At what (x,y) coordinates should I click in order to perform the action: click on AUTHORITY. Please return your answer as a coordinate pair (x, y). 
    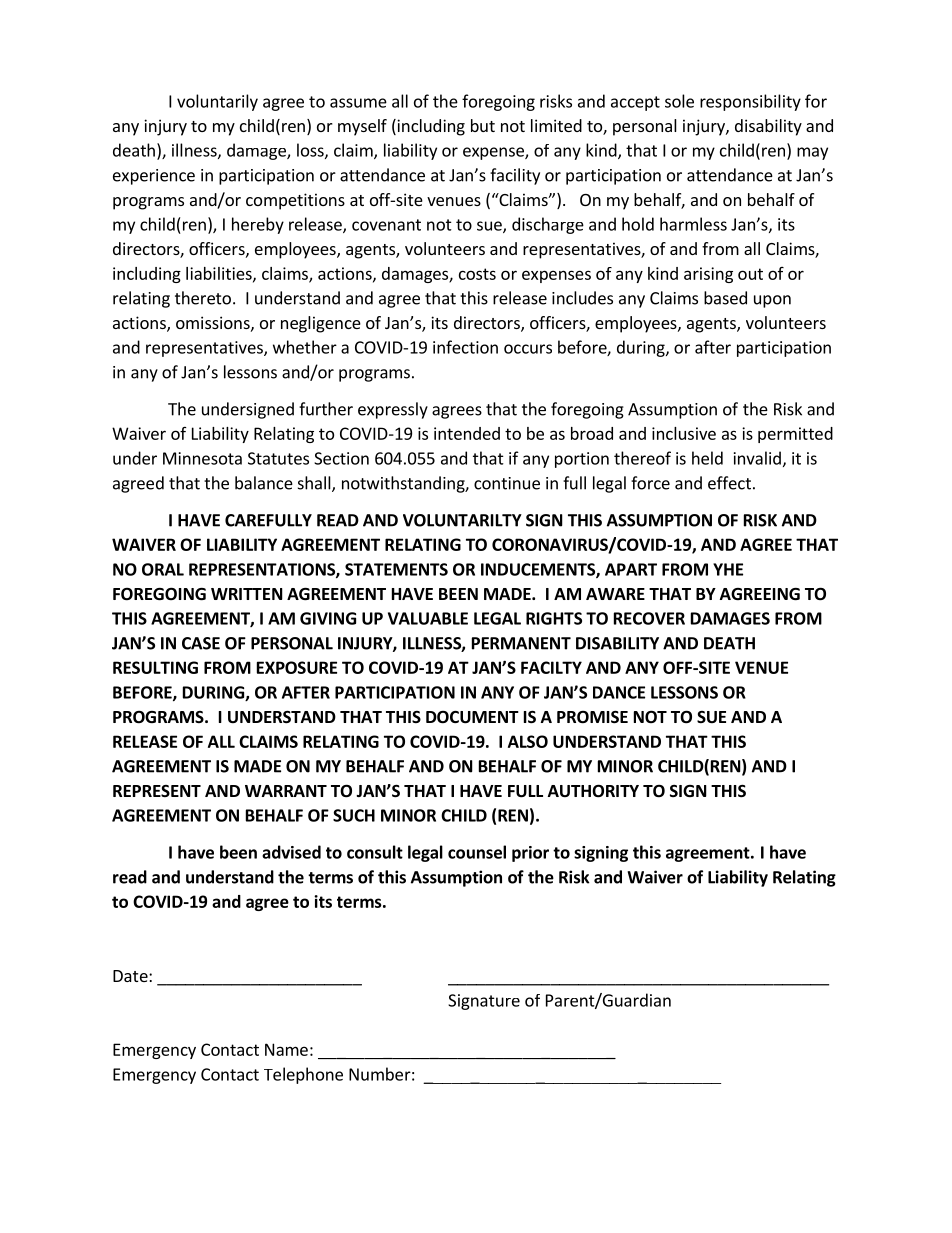
    Looking at the image, I should click on (593, 791).
